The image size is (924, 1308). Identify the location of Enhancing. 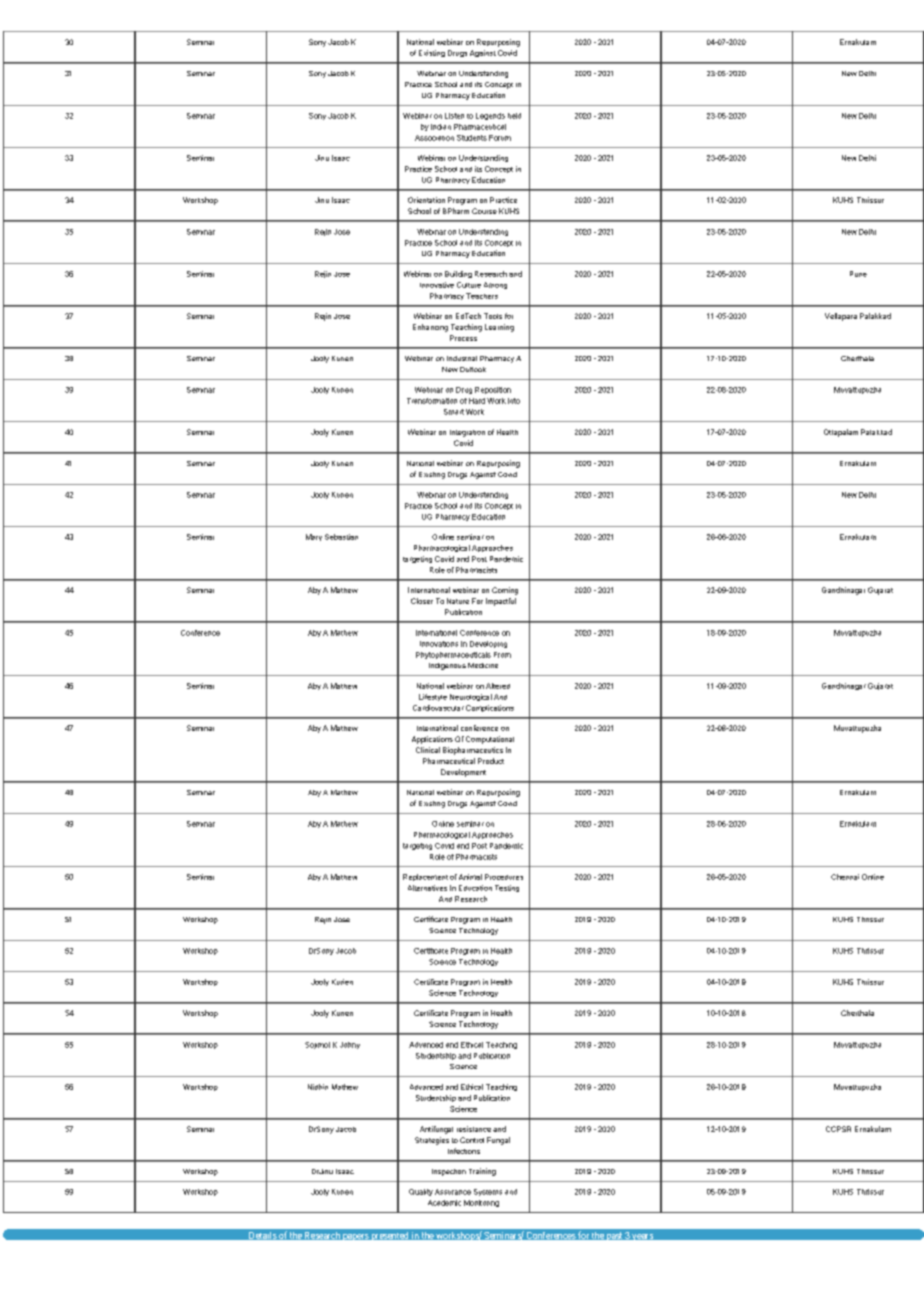
(430, 328).
